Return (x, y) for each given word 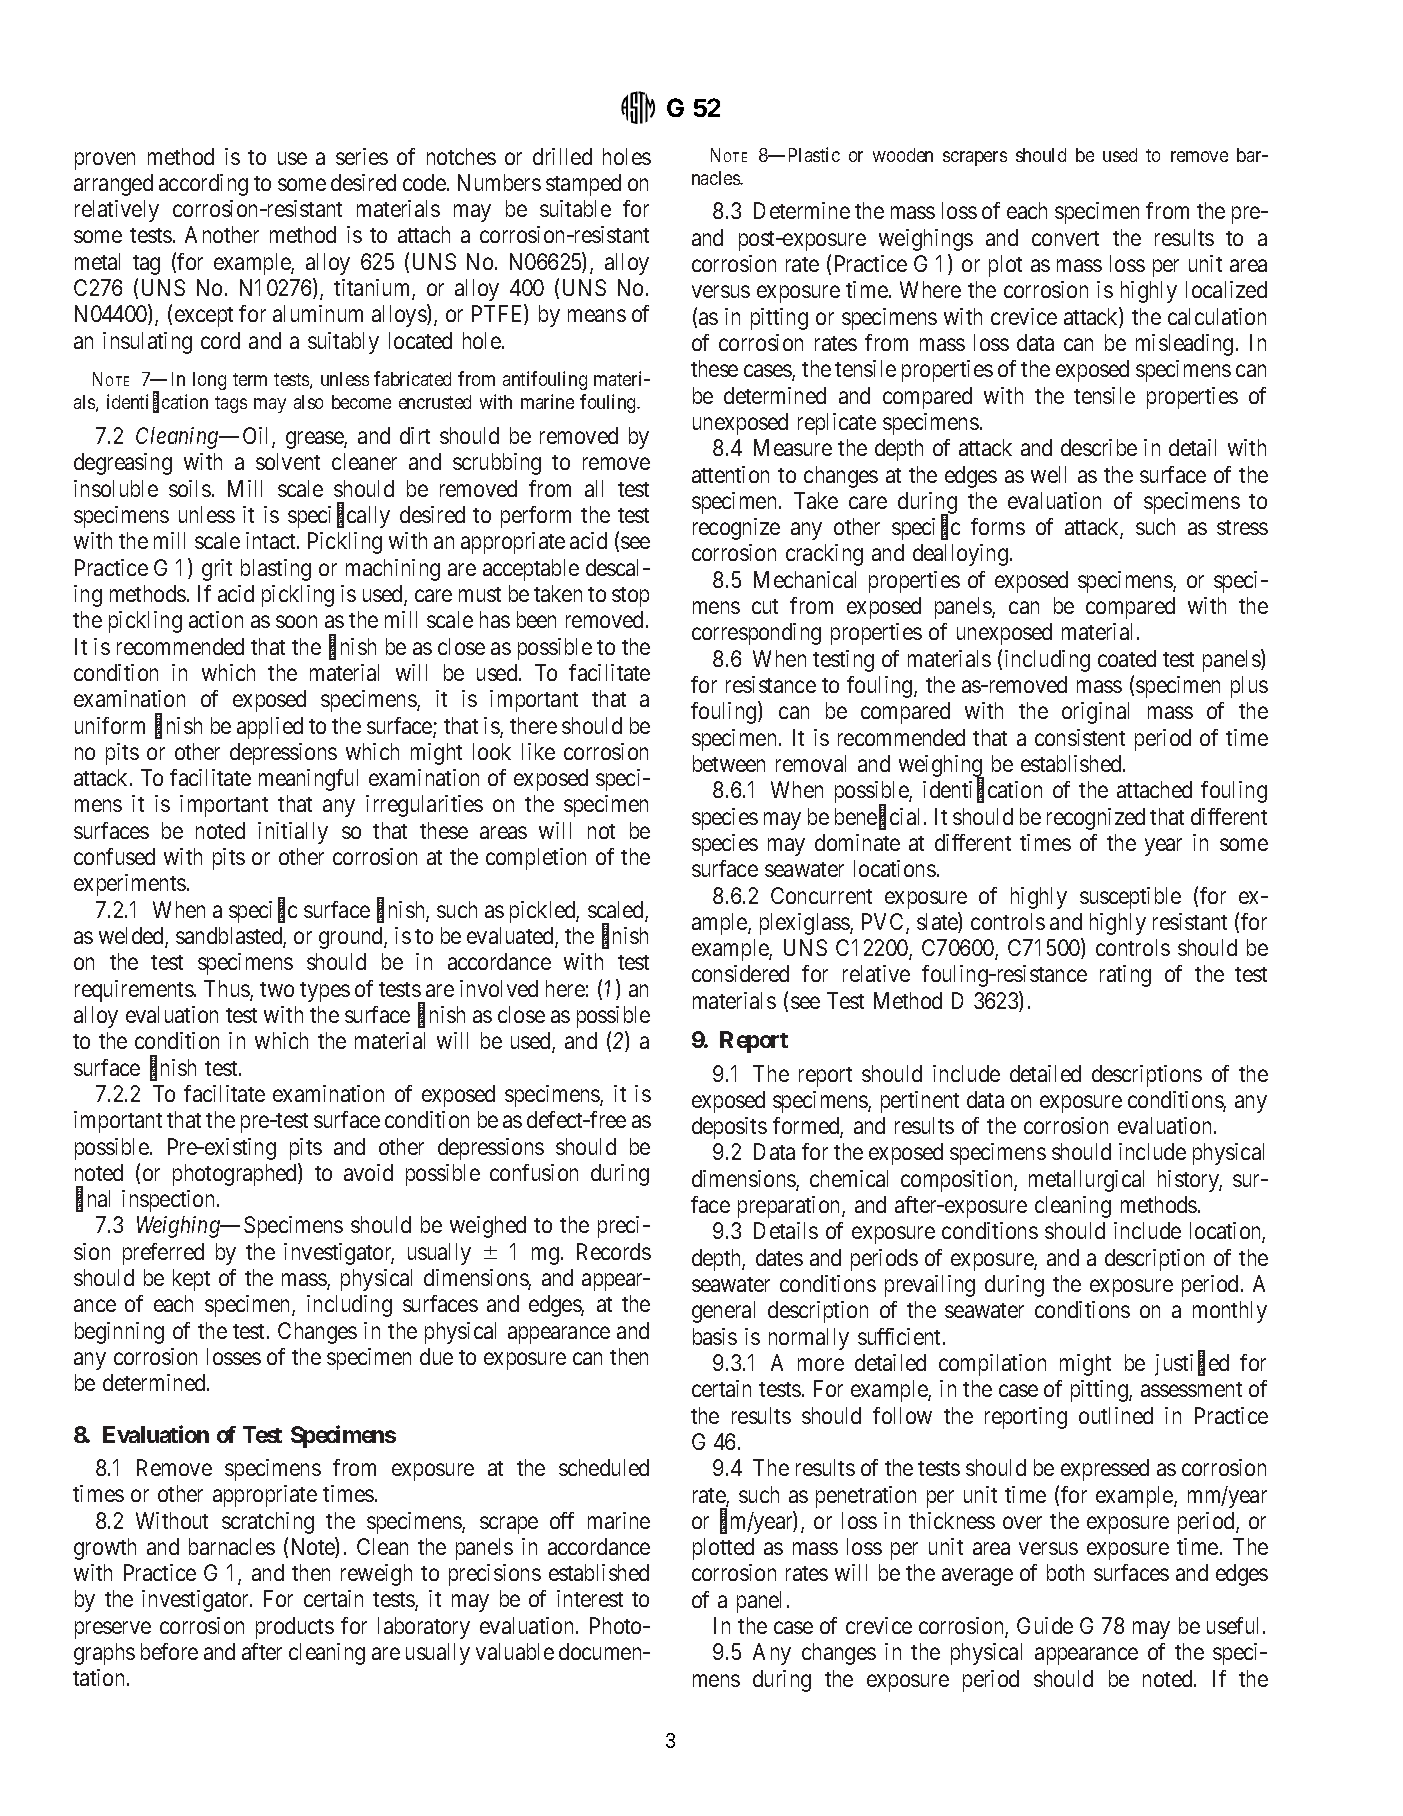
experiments (130, 885)
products (295, 1628)
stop (630, 597)
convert (1065, 238)
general (723, 1312)
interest (590, 1598)
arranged (113, 185)
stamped (583, 185)
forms (998, 526)
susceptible (1130, 898)
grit (217, 570)
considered (740, 973)
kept (191, 1280)
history (1190, 1181)
